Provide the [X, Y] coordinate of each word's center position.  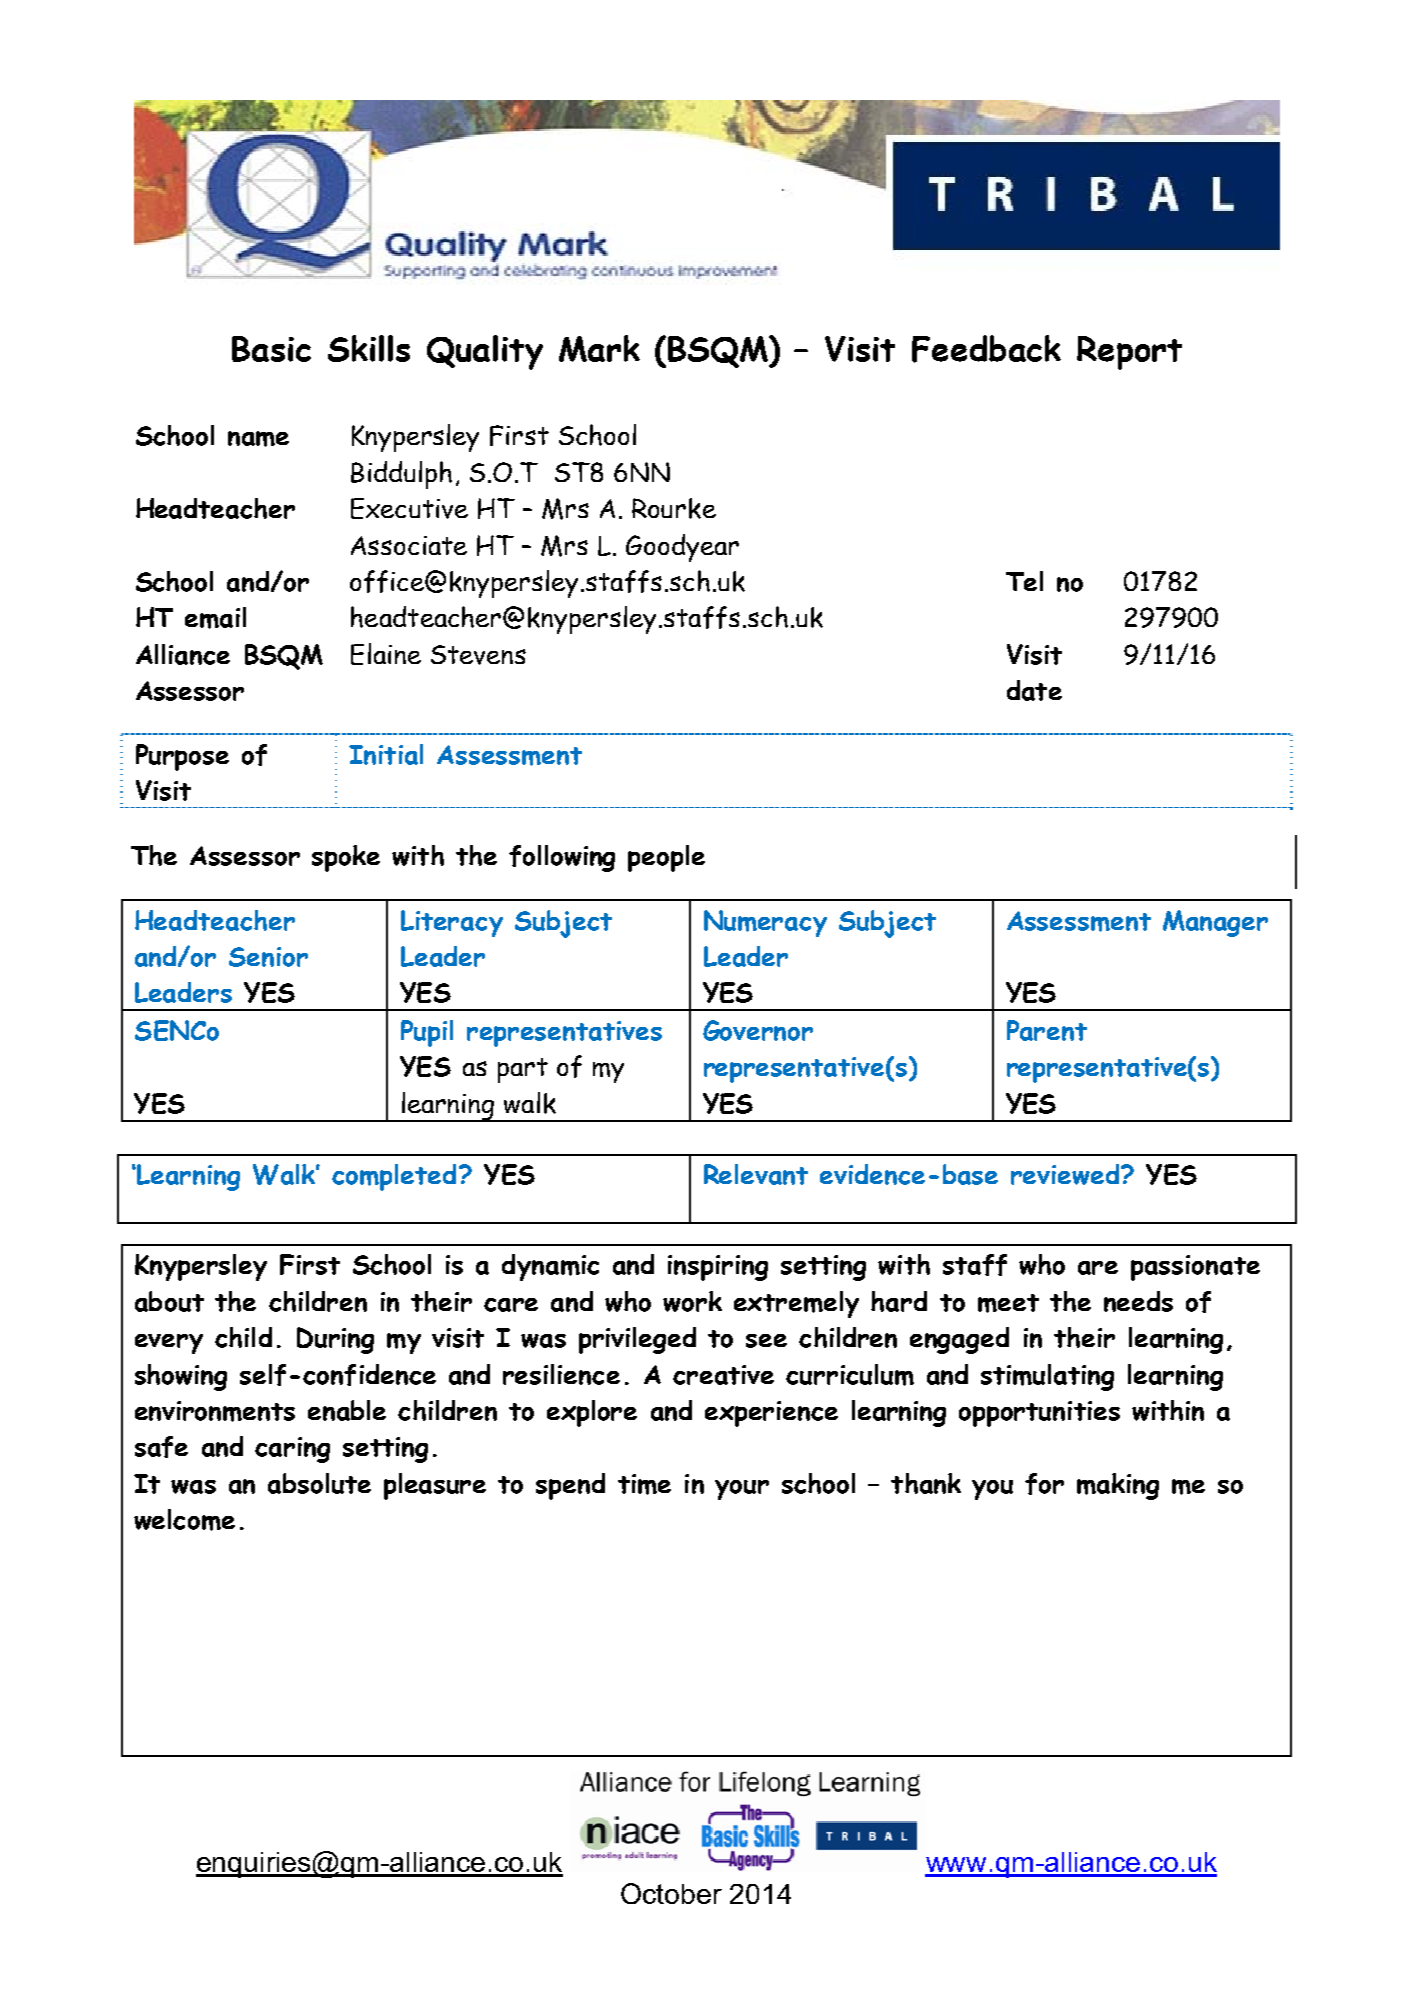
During [335, 1340]
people [666, 858]
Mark [599, 348]
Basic [271, 349]
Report [1129, 353]
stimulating [1047, 1377]
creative [723, 1375]
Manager [1215, 923]
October [671, 1893]
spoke [346, 858]
